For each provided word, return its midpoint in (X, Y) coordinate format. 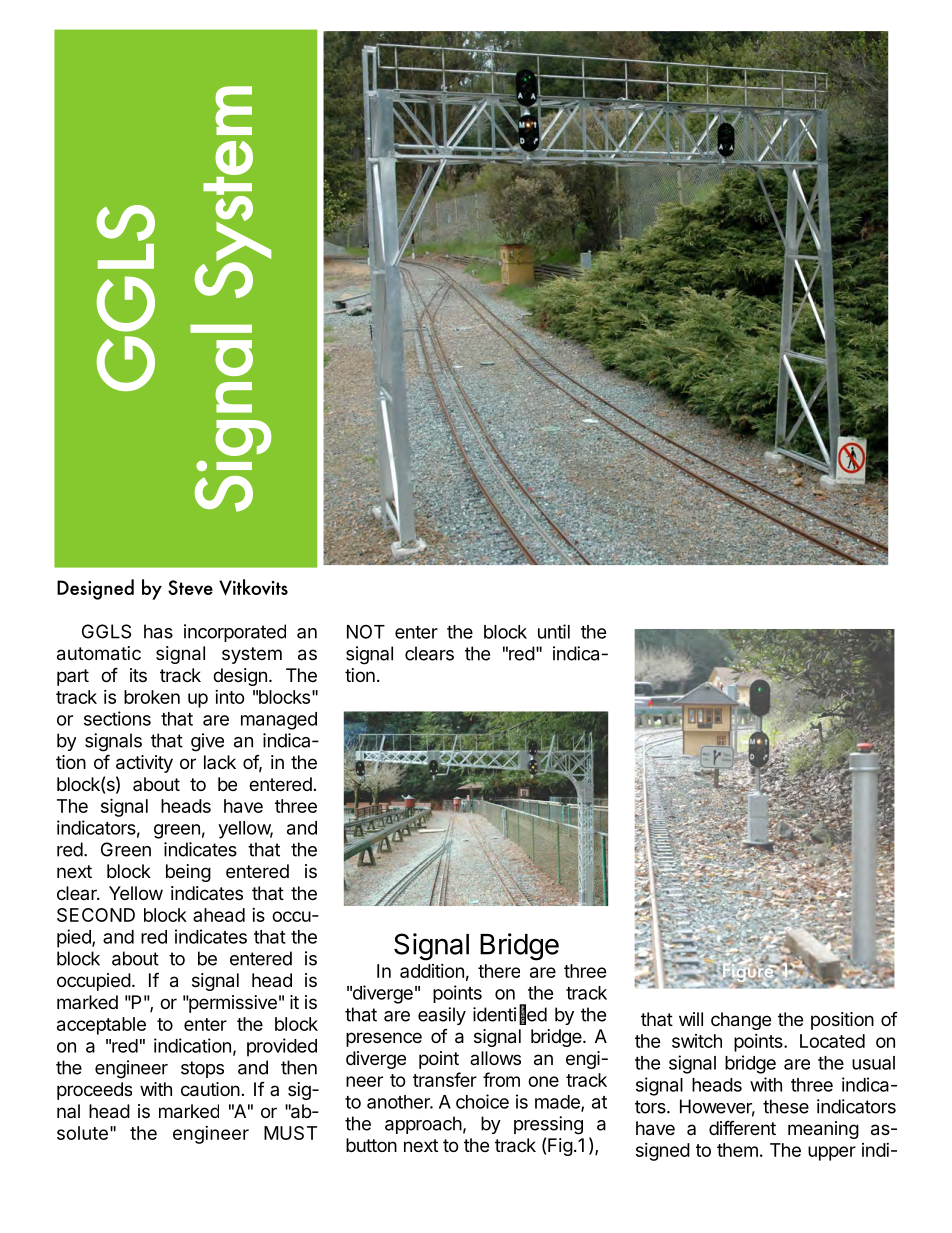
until (554, 631)
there (499, 971)
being (188, 873)
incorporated (235, 633)
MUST (290, 1133)
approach (423, 1125)
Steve (190, 587)
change (741, 1021)
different (742, 1127)
